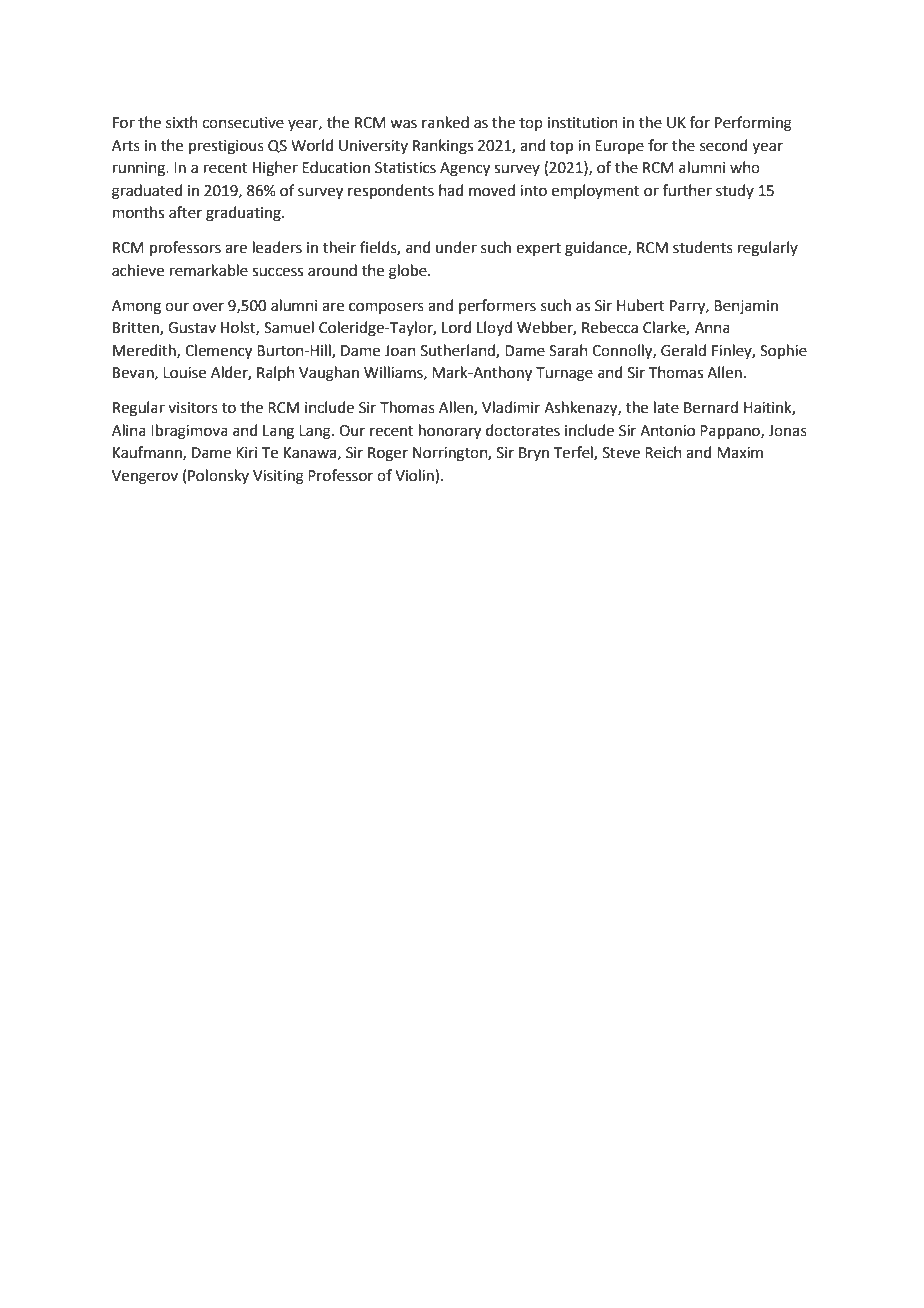 The width and height of the image is (924, 1308). What do you see at coordinates (724, 145) in the image?
I see `second` at bounding box center [724, 145].
